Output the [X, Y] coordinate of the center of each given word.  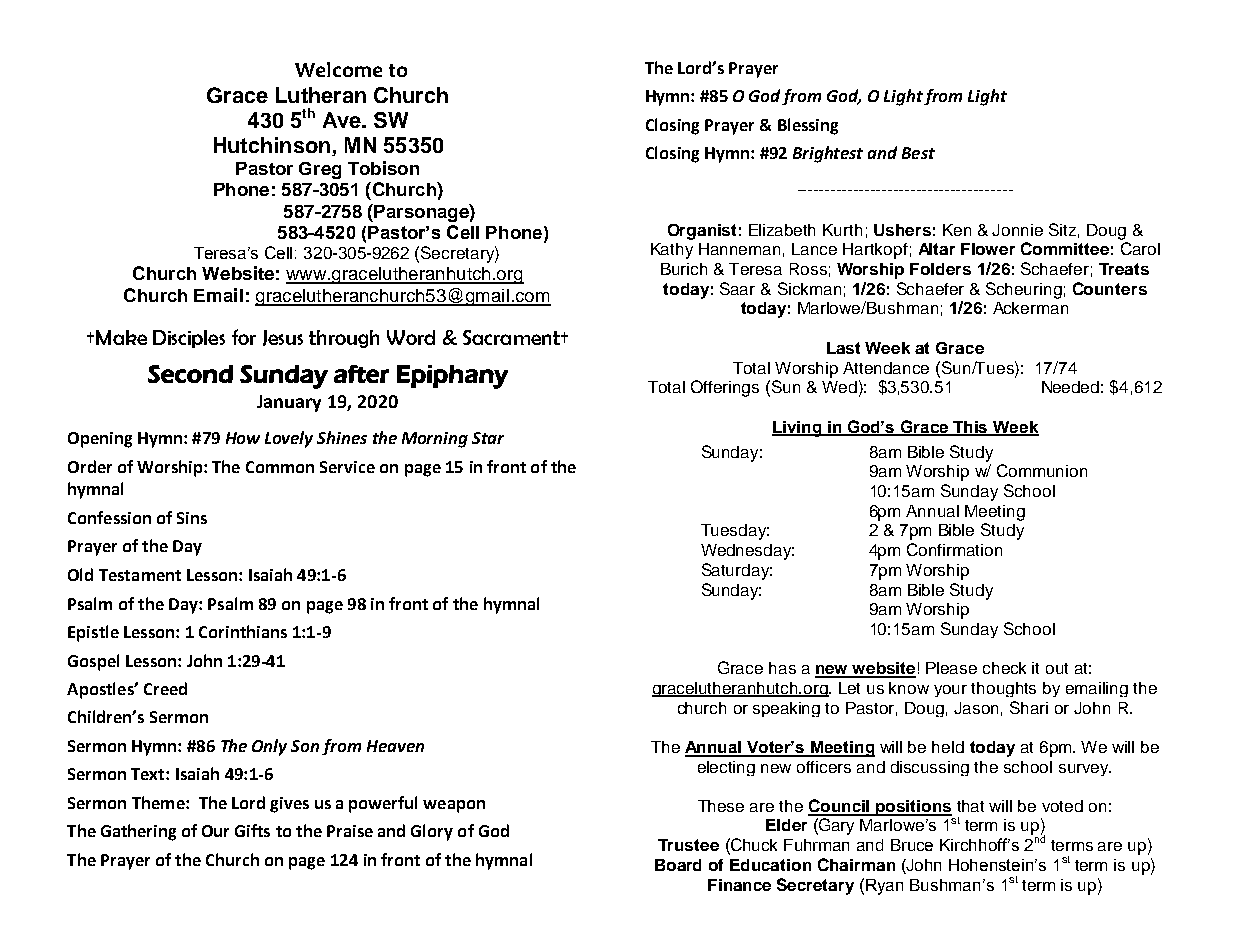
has [782, 668]
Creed [165, 688]
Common [280, 467]
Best [918, 153]
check [1004, 668]
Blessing [808, 126]
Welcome [338, 69]
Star [488, 438]
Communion [1042, 470]
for [244, 337]
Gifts [252, 830]
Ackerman [1030, 308]
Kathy [672, 251]
